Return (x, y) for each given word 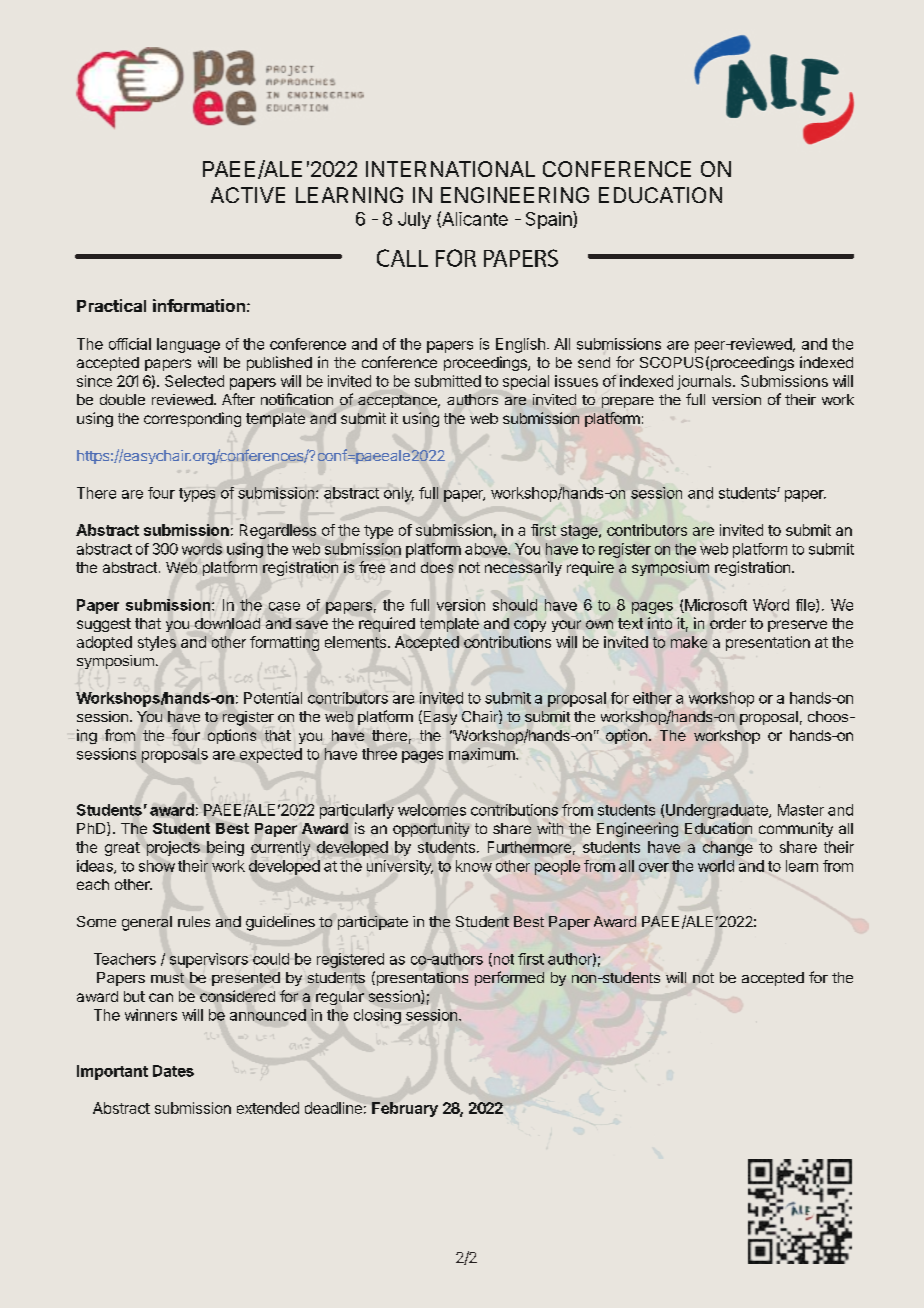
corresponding (192, 419)
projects (173, 848)
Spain (550, 220)
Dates (173, 1071)
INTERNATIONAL (450, 169)
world (716, 866)
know (474, 866)
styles (157, 643)
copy (530, 626)
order (728, 623)
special (526, 382)
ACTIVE (248, 195)
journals (705, 382)
